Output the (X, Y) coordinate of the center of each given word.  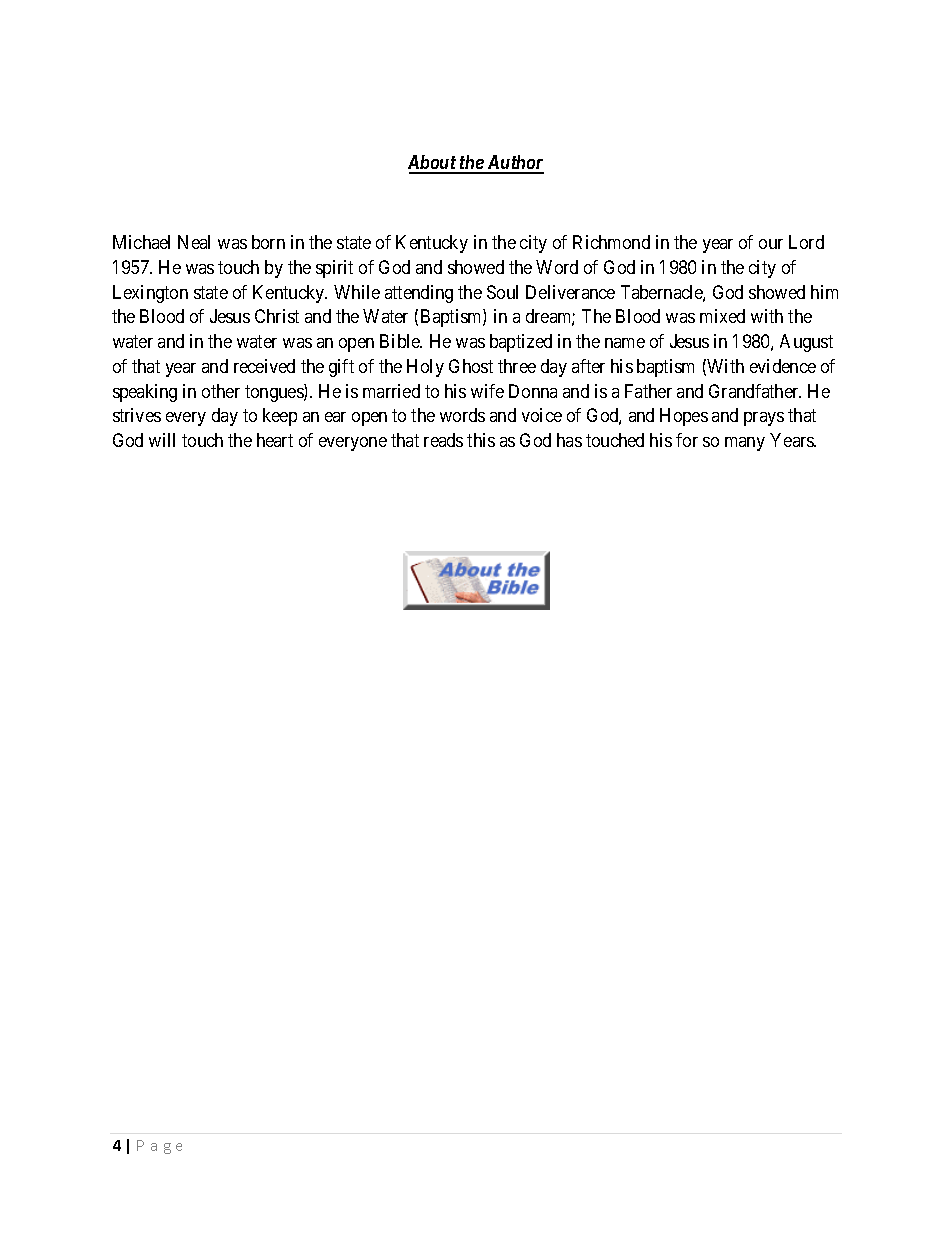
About (433, 164)
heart (275, 440)
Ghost (471, 366)
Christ (277, 316)
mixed (722, 316)
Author (514, 164)
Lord (806, 242)
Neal (194, 242)
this (481, 440)
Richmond (611, 242)
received (264, 366)
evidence (783, 366)
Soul (502, 292)
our (771, 244)
